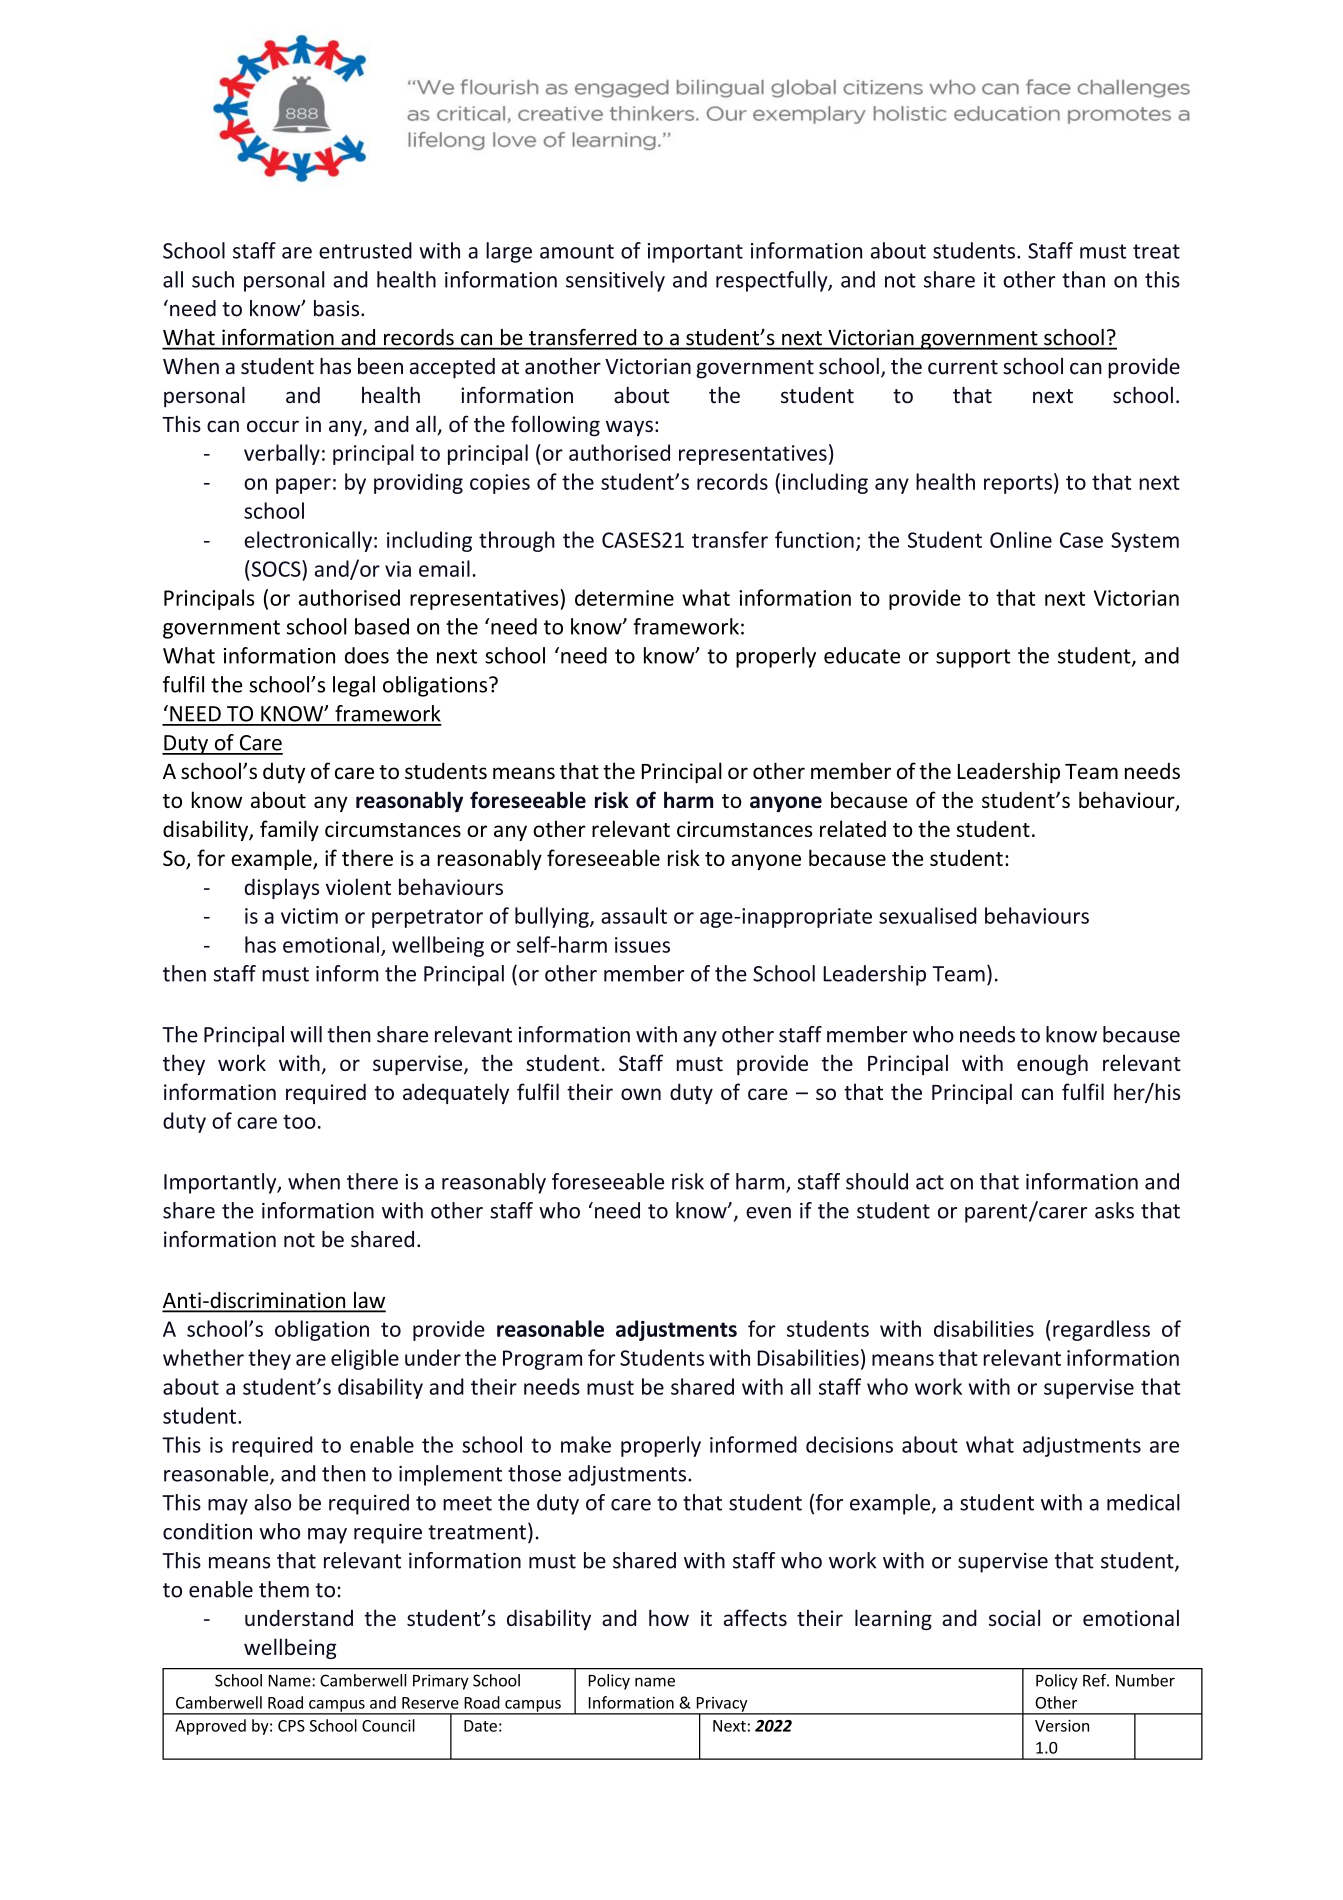 This screenshot has height=1900, width=1343. What do you see at coordinates (973, 658) in the screenshot?
I see `support` at bounding box center [973, 658].
